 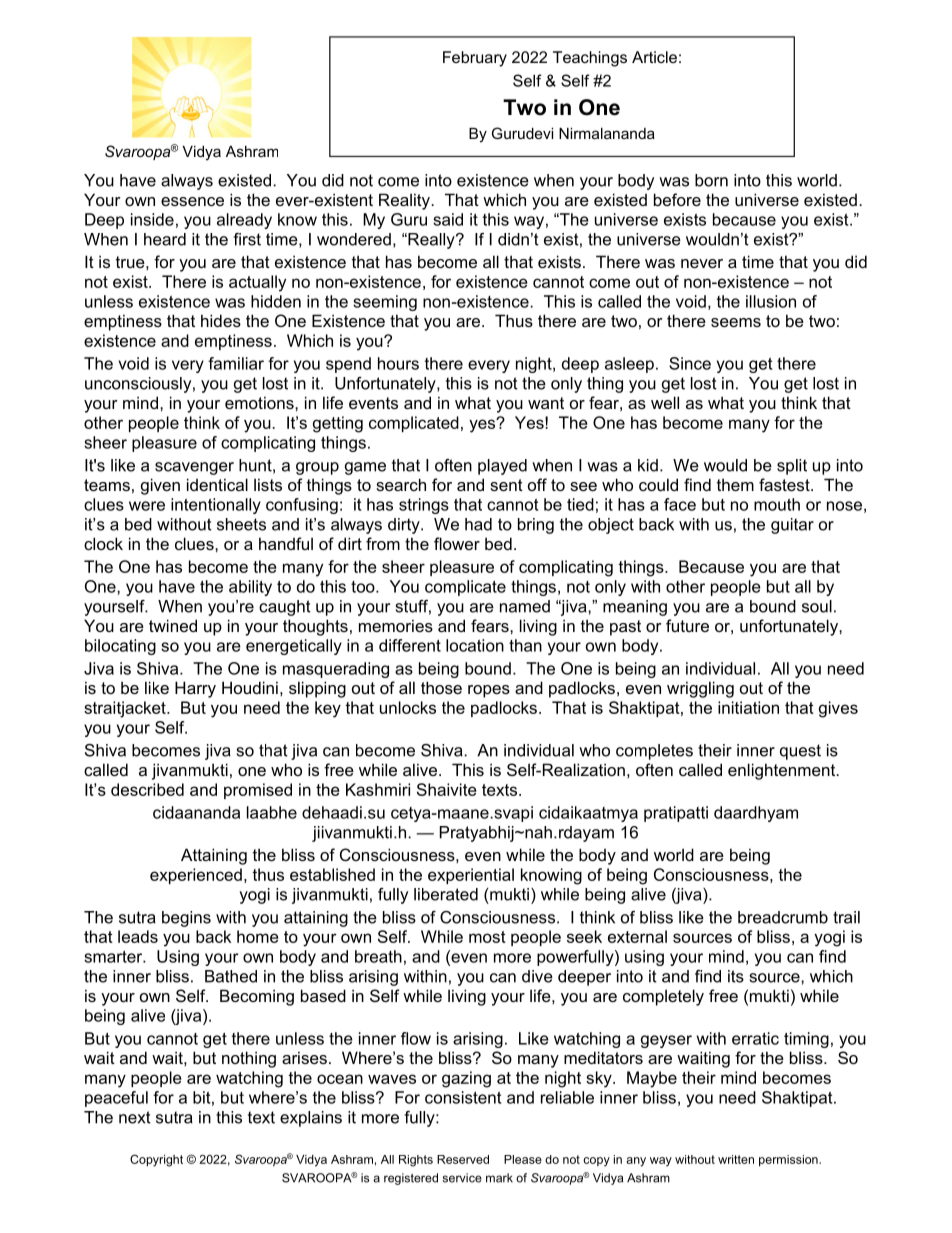 I want to click on essence, so click(x=192, y=201).
